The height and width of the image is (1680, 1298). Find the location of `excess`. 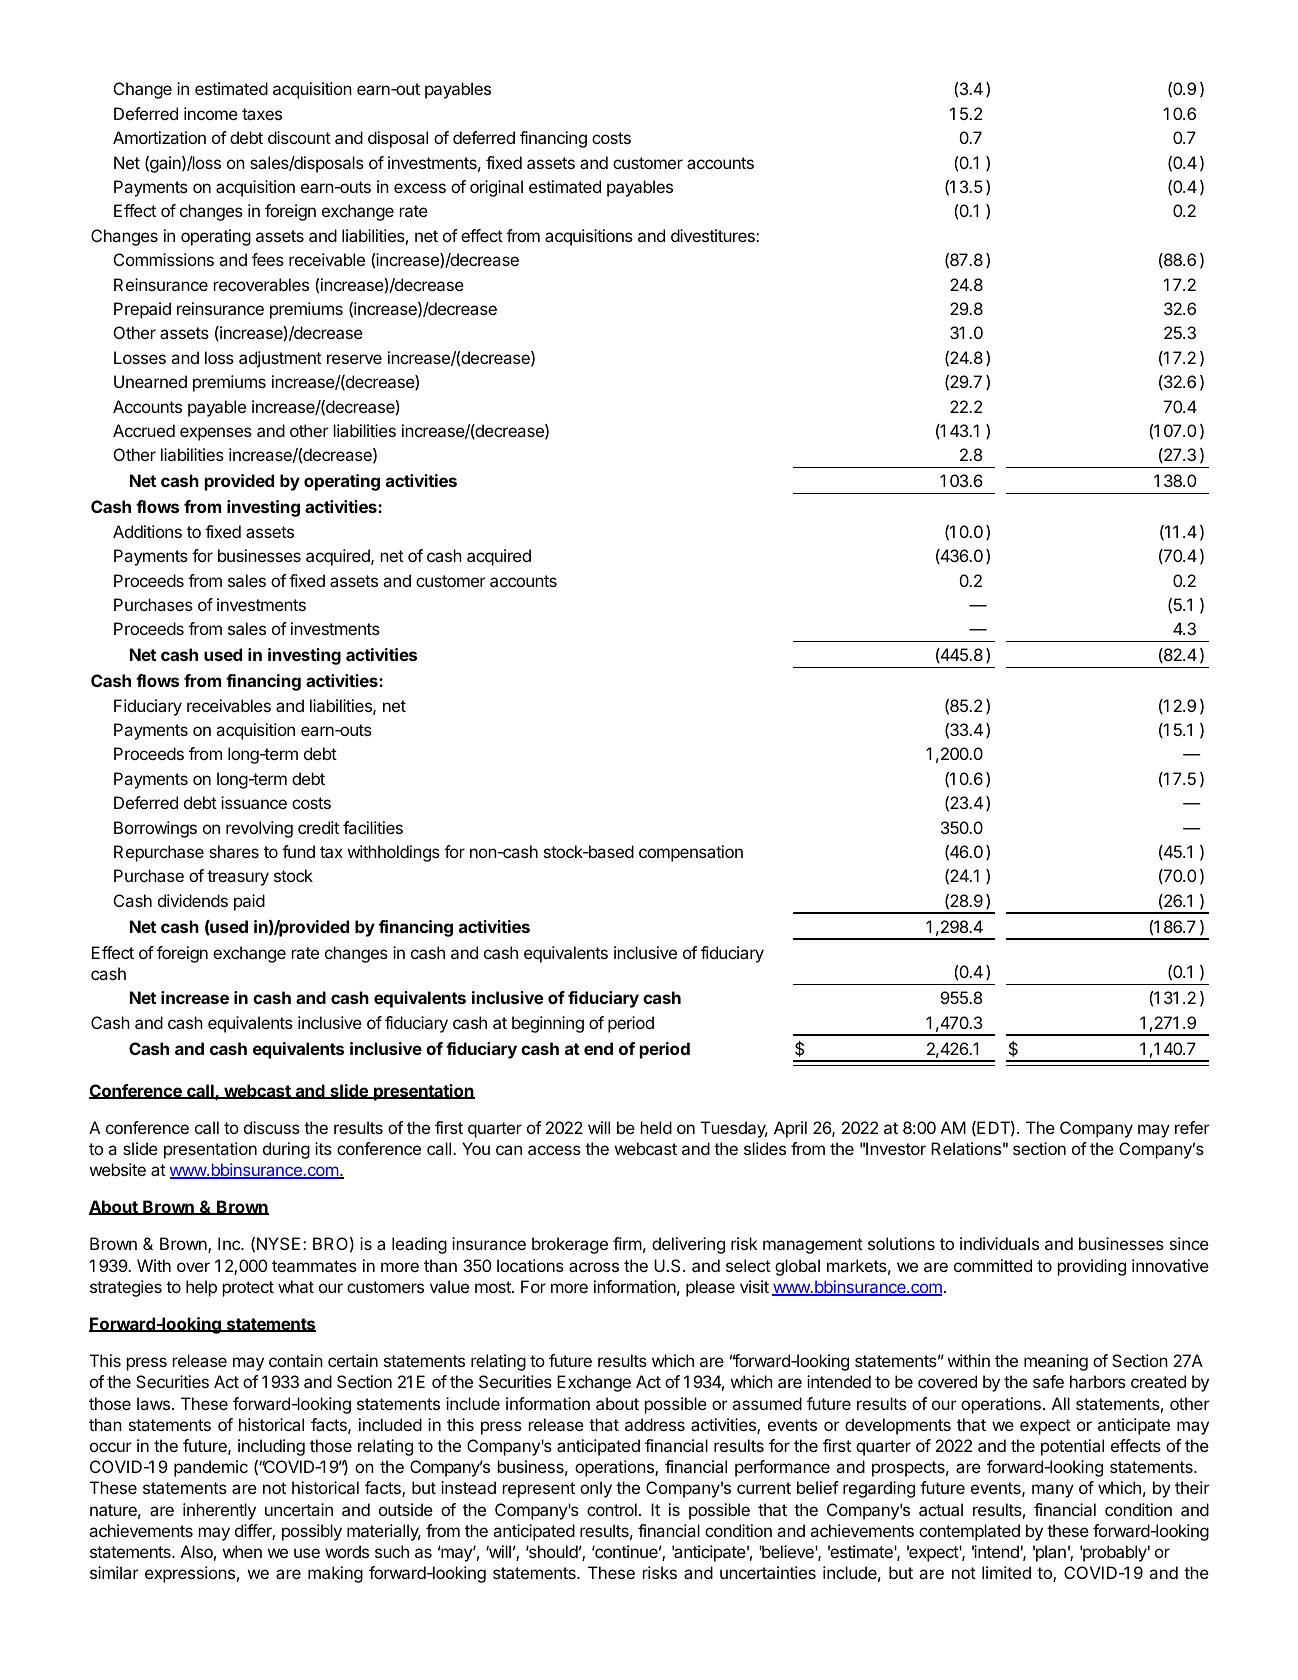

excess is located at coordinates (420, 188).
